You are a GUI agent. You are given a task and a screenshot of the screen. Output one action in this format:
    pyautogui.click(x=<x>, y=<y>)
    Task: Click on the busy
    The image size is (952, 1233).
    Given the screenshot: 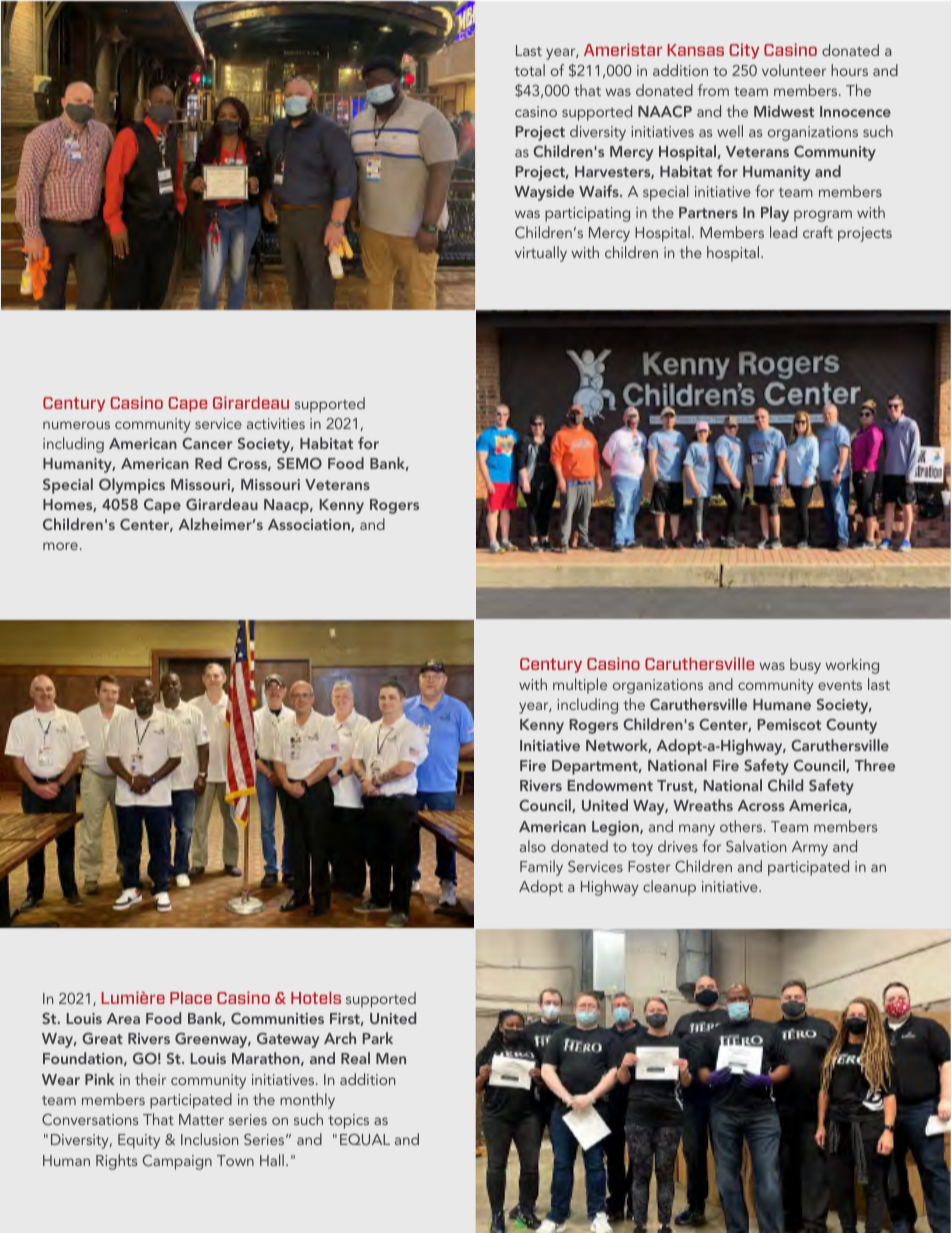 What is the action you would take?
    pyautogui.click(x=805, y=666)
